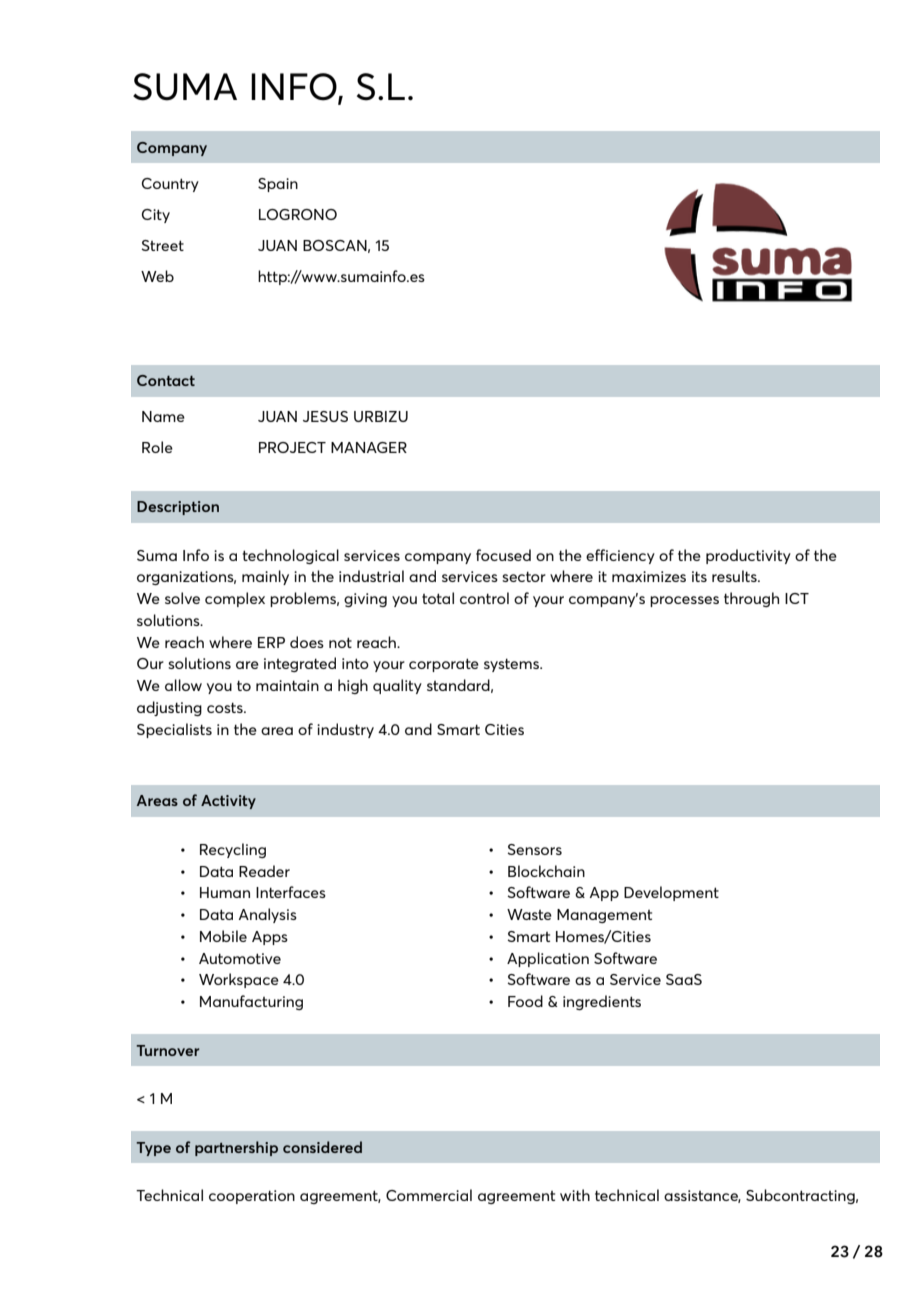 The height and width of the screenshot is (1308, 924). Describe the element at coordinates (748, 556) in the screenshot. I see `productivity` at that location.
